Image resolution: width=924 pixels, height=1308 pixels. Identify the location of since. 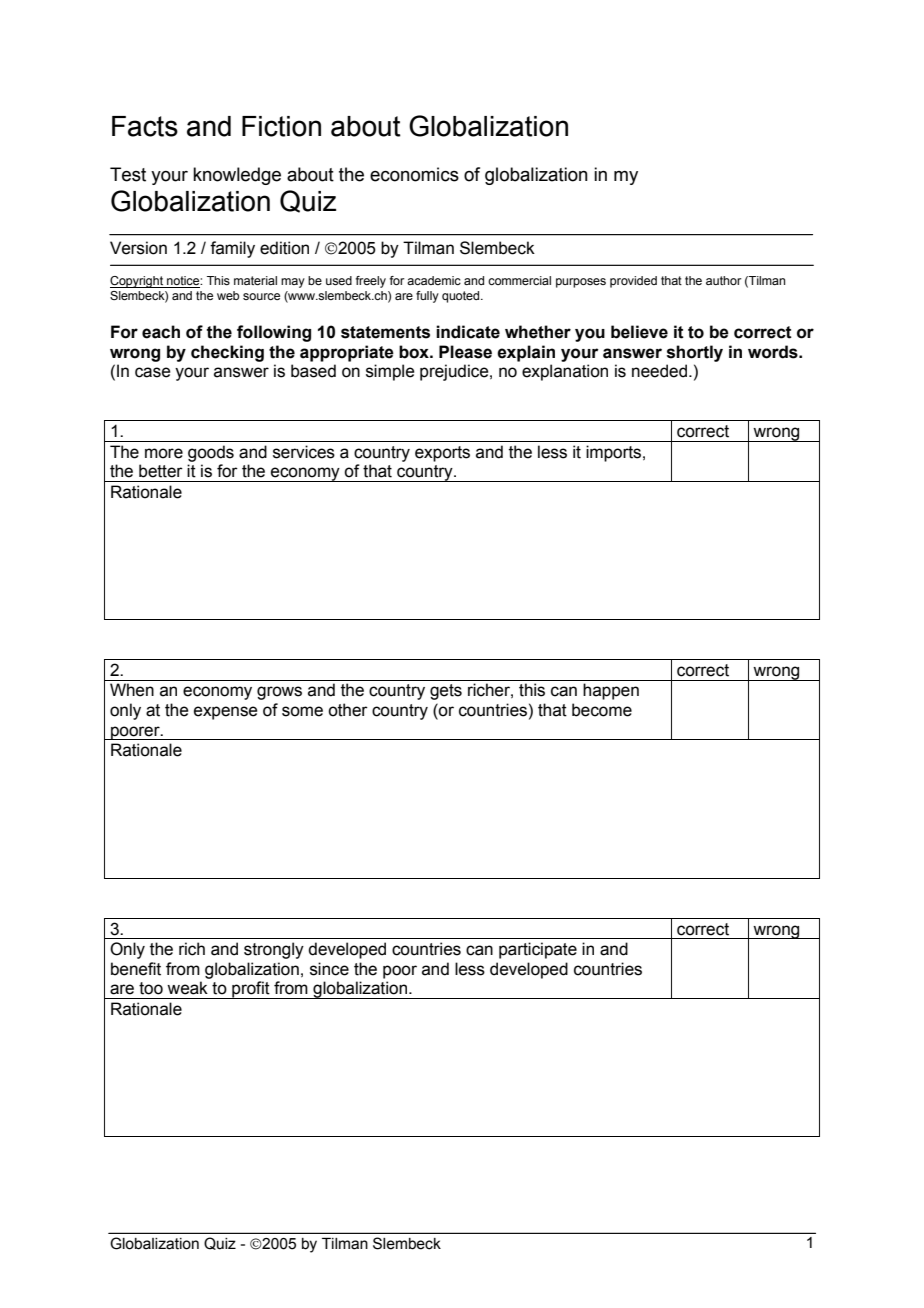
(329, 969).
